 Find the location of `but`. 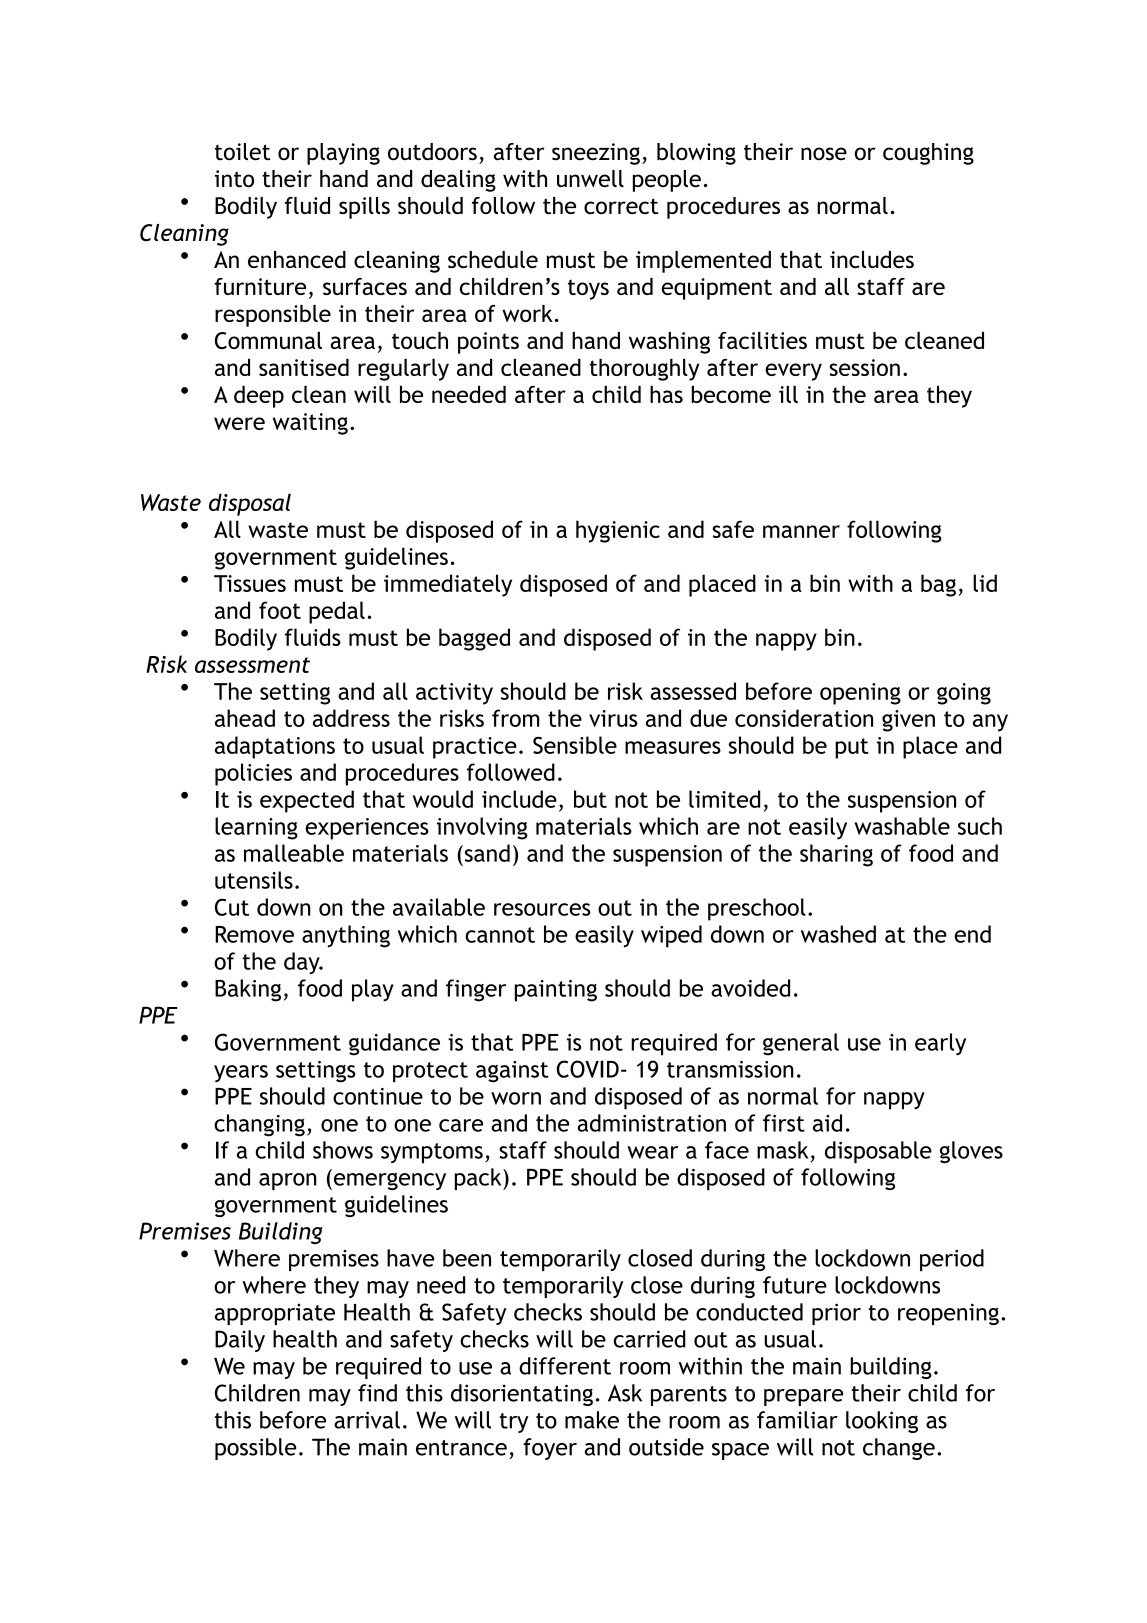

but is located at coordinates (590, 799).
